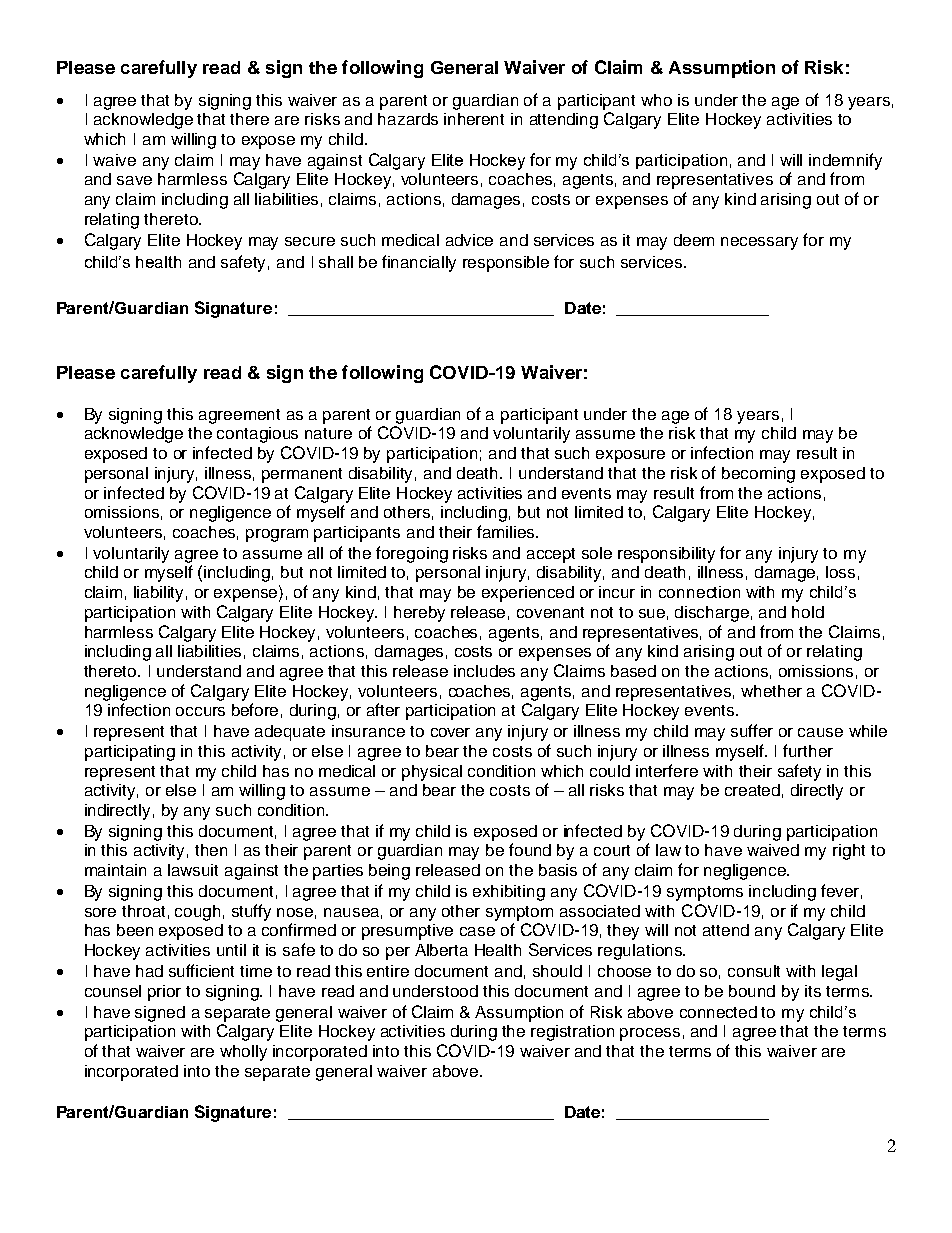 This image has height=1233, width=952. I want to click on inherent, so click(474, 119).
